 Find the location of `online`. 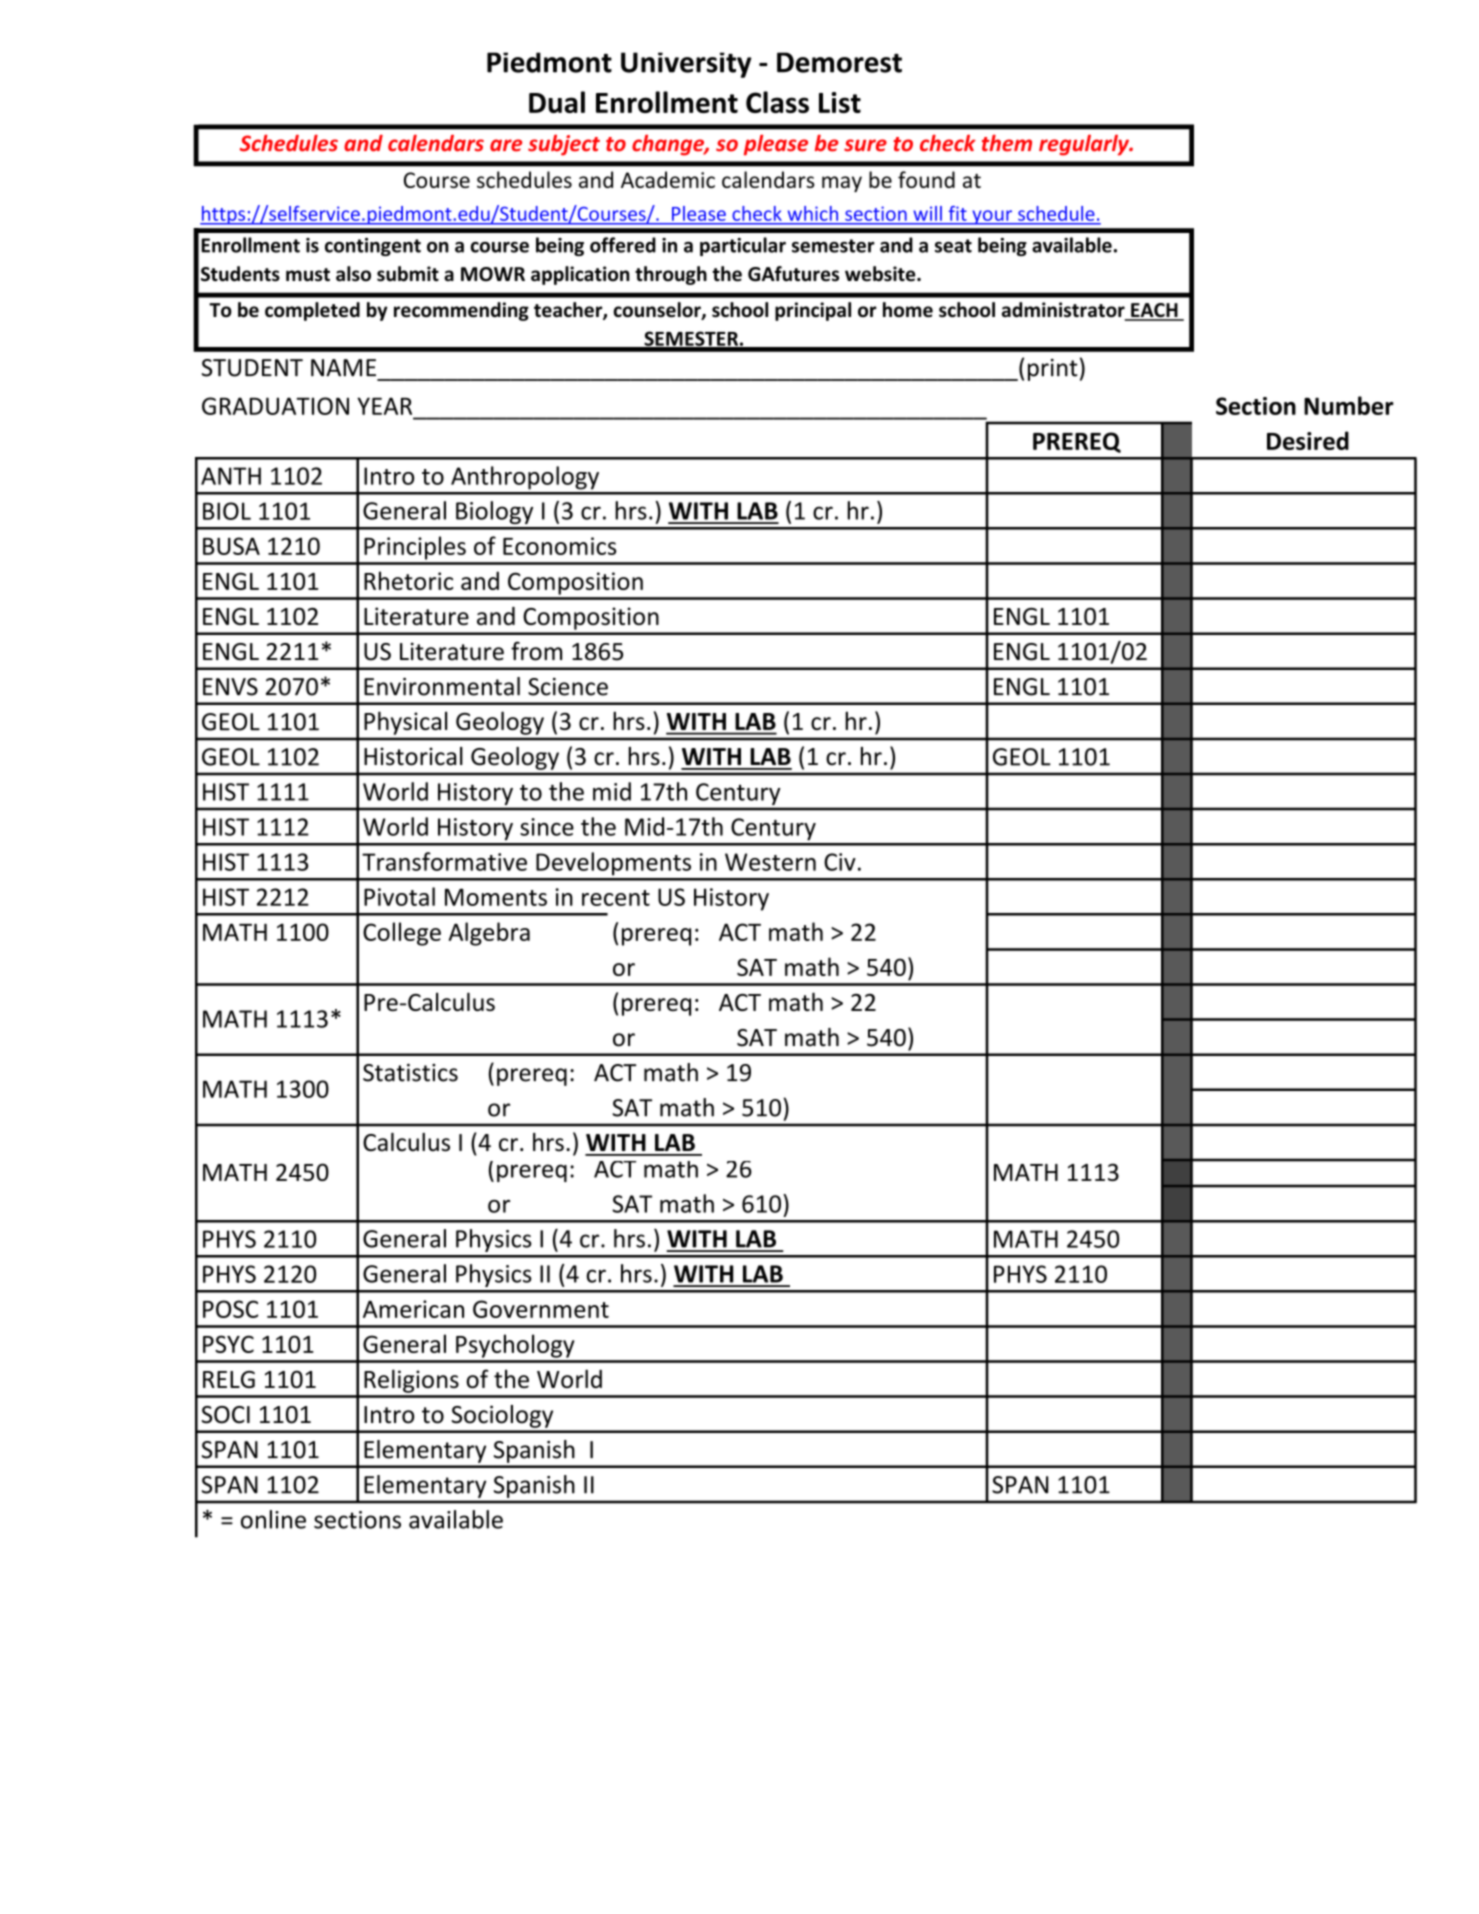

online is located at coordinates (273, 1519).
